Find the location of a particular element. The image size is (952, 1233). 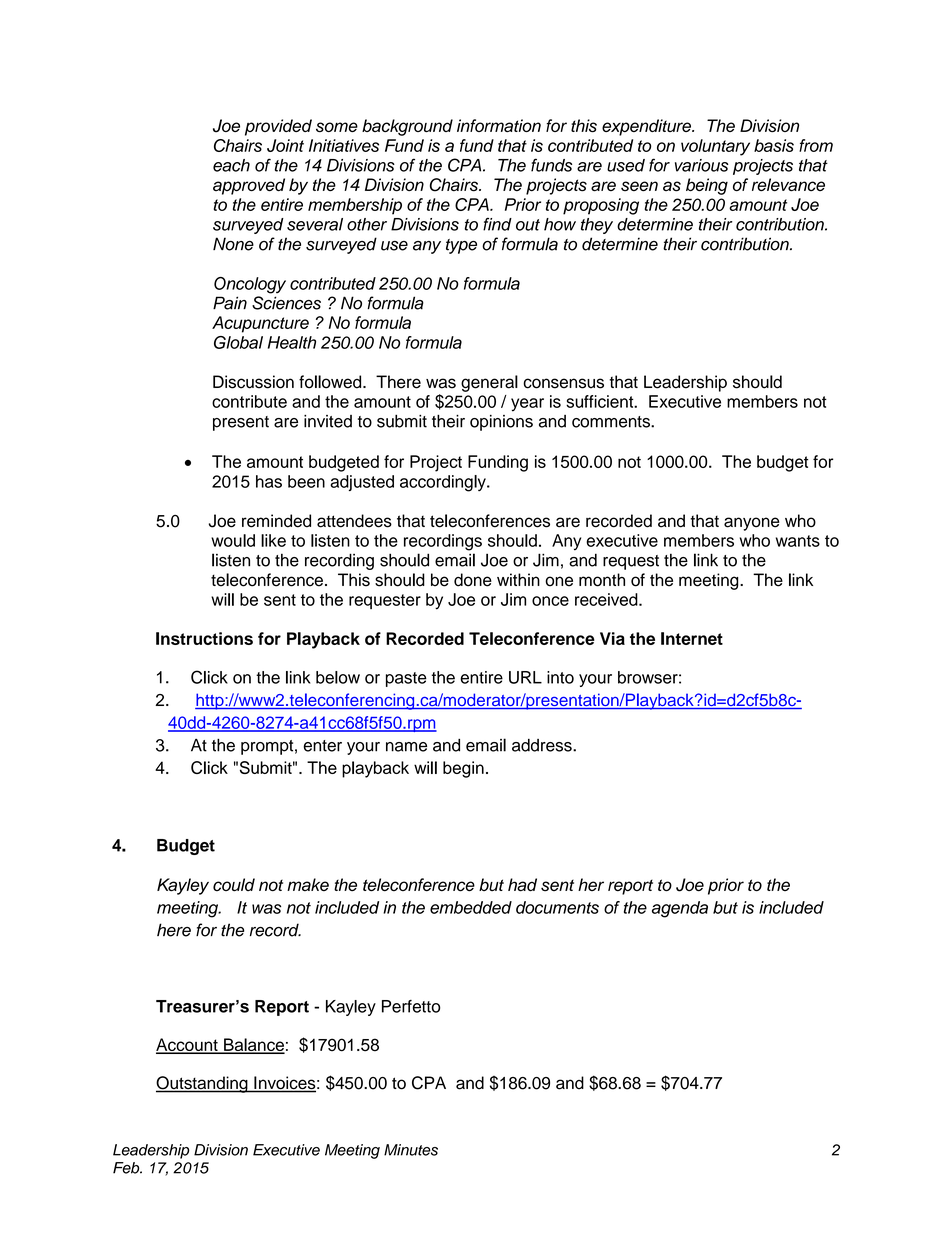

accordingly is located at coordinates (444, 483).
